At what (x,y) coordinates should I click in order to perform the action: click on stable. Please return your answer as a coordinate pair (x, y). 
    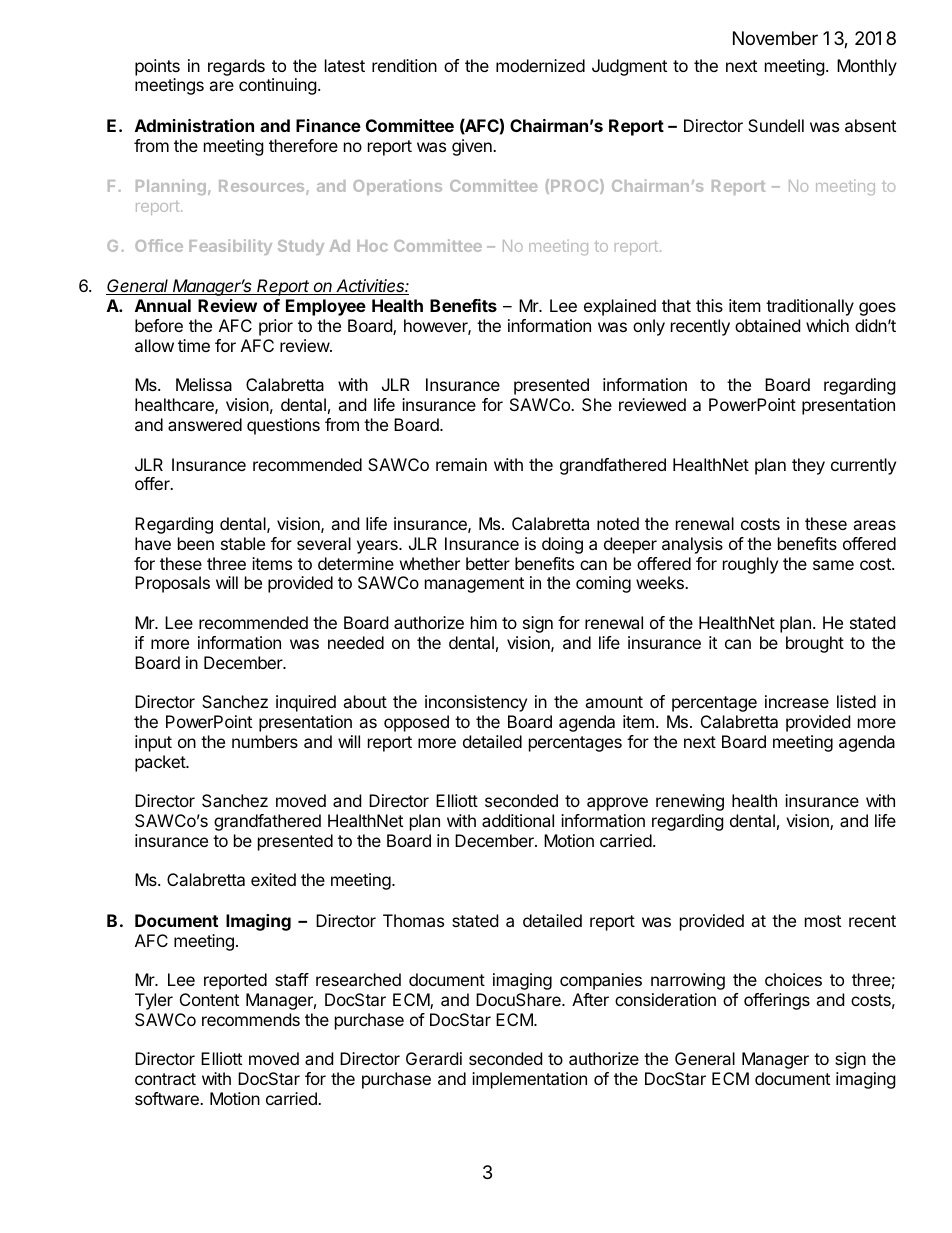
    Looking at the image, I should click on (243, 543).
